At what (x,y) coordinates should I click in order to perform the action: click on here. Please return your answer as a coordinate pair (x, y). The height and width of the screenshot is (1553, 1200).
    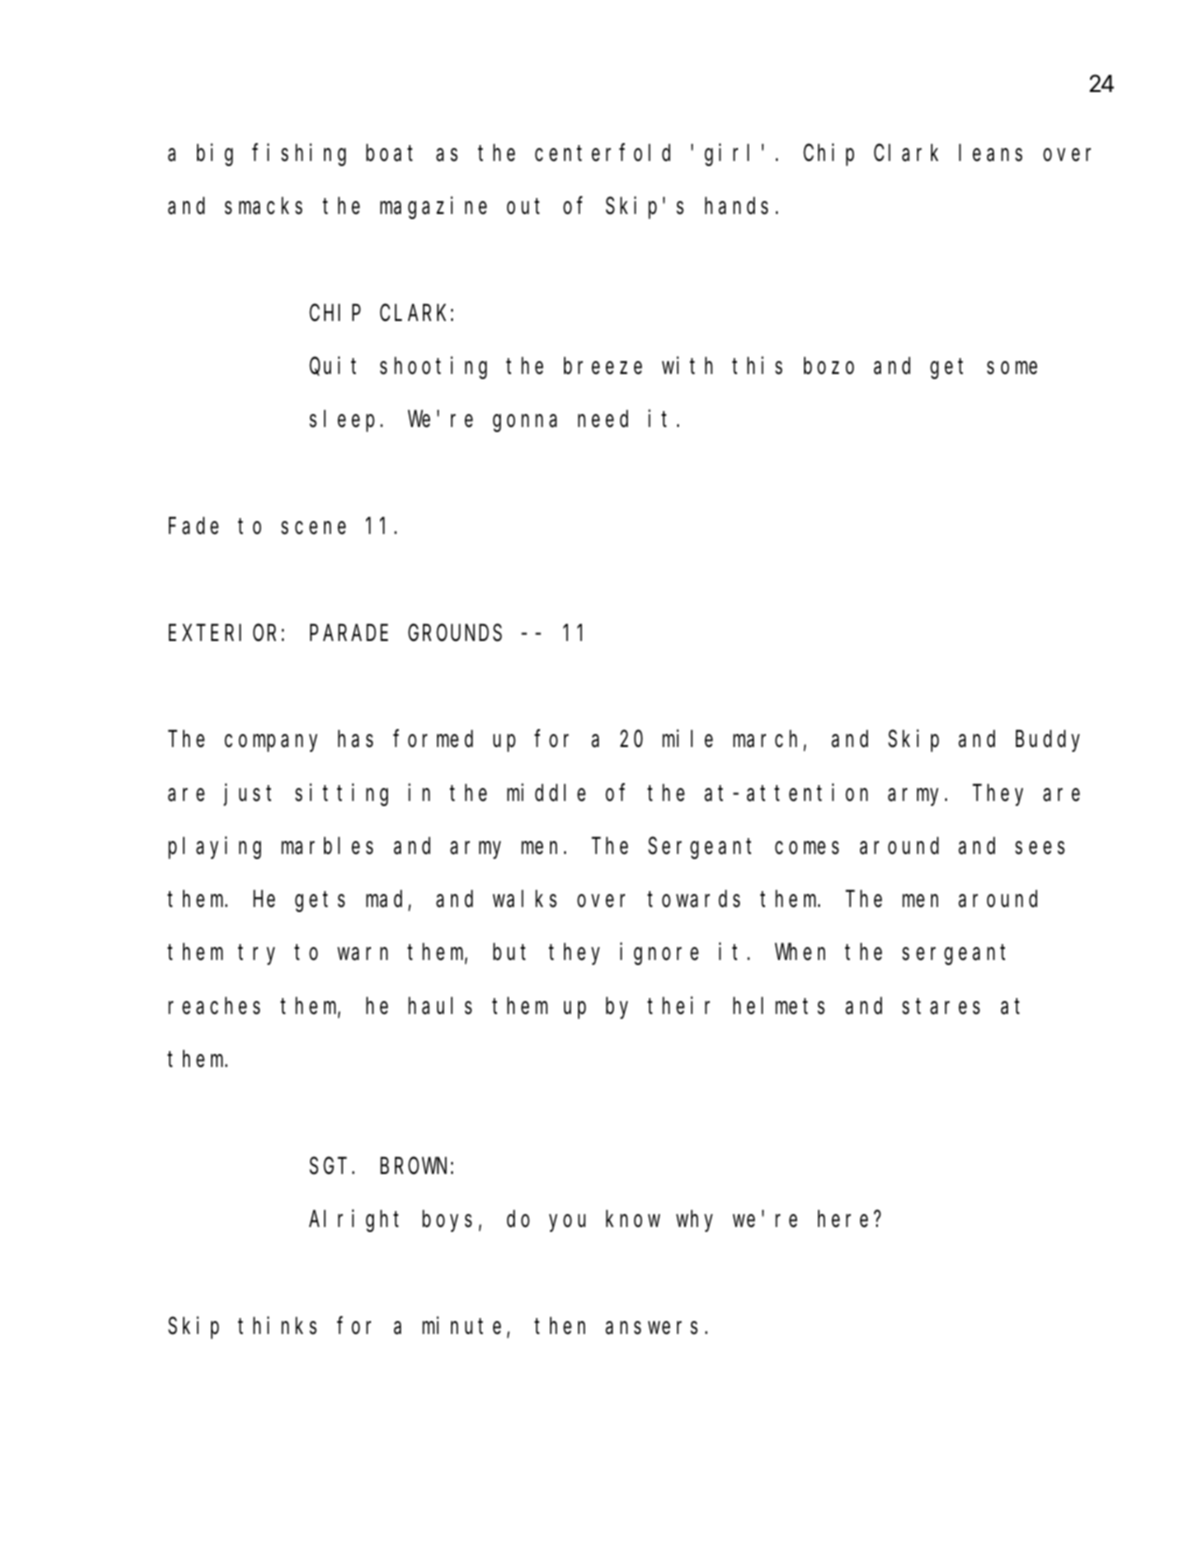
    Looking at the image, I should click on (843, 1219).
